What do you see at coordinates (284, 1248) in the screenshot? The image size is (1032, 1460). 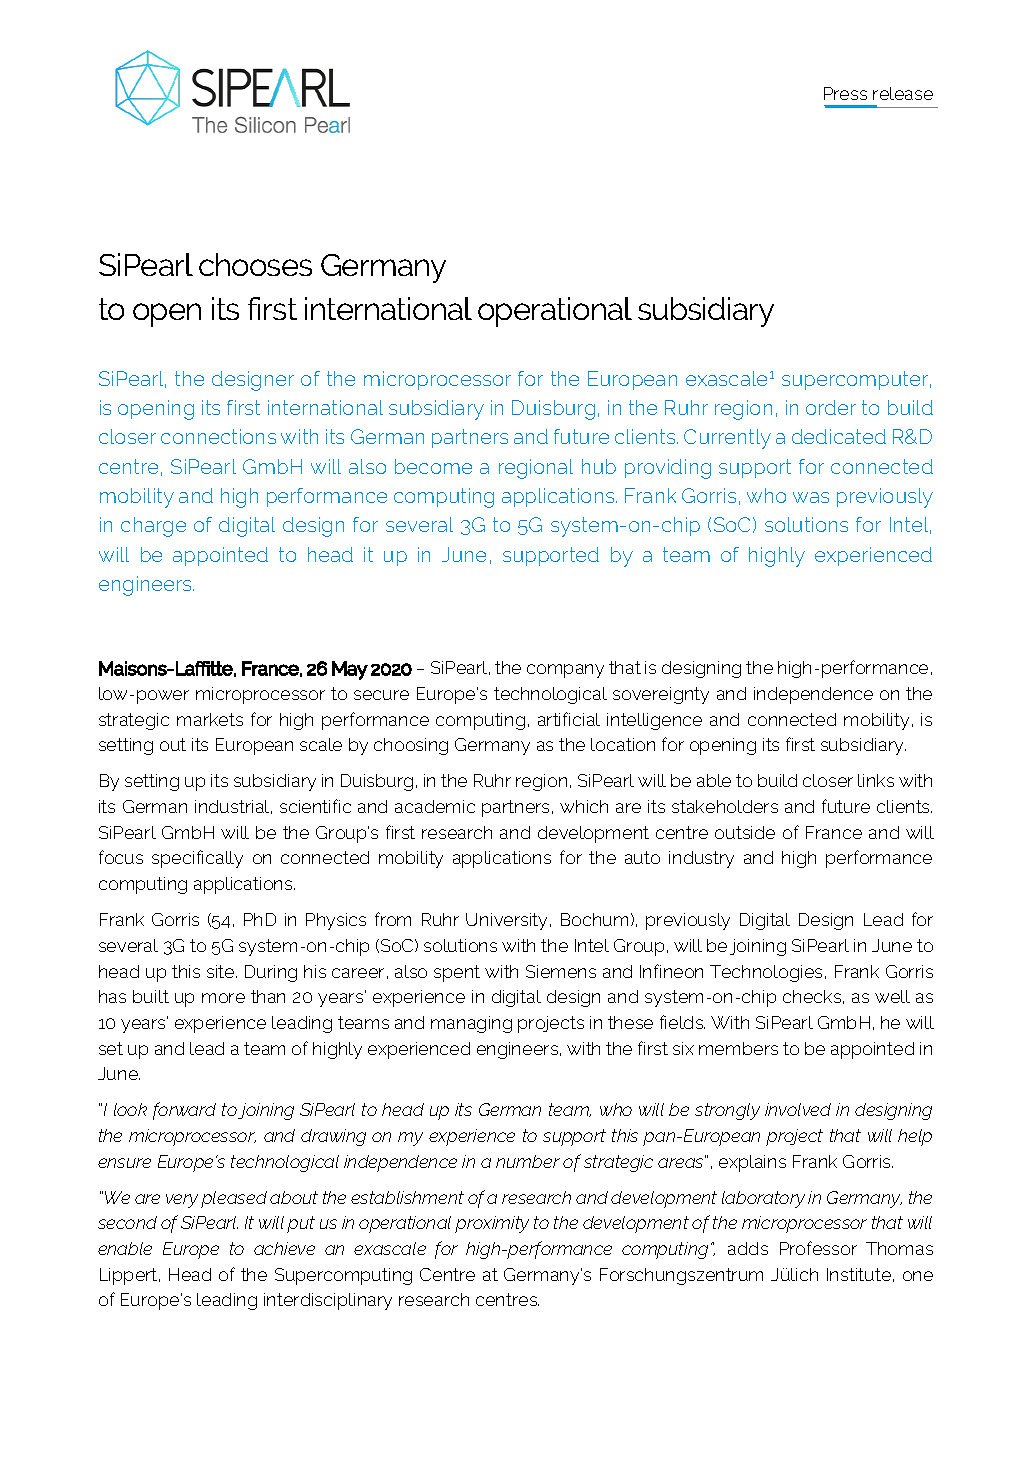 I see `achieve` at bounding box center [284, 1248].
